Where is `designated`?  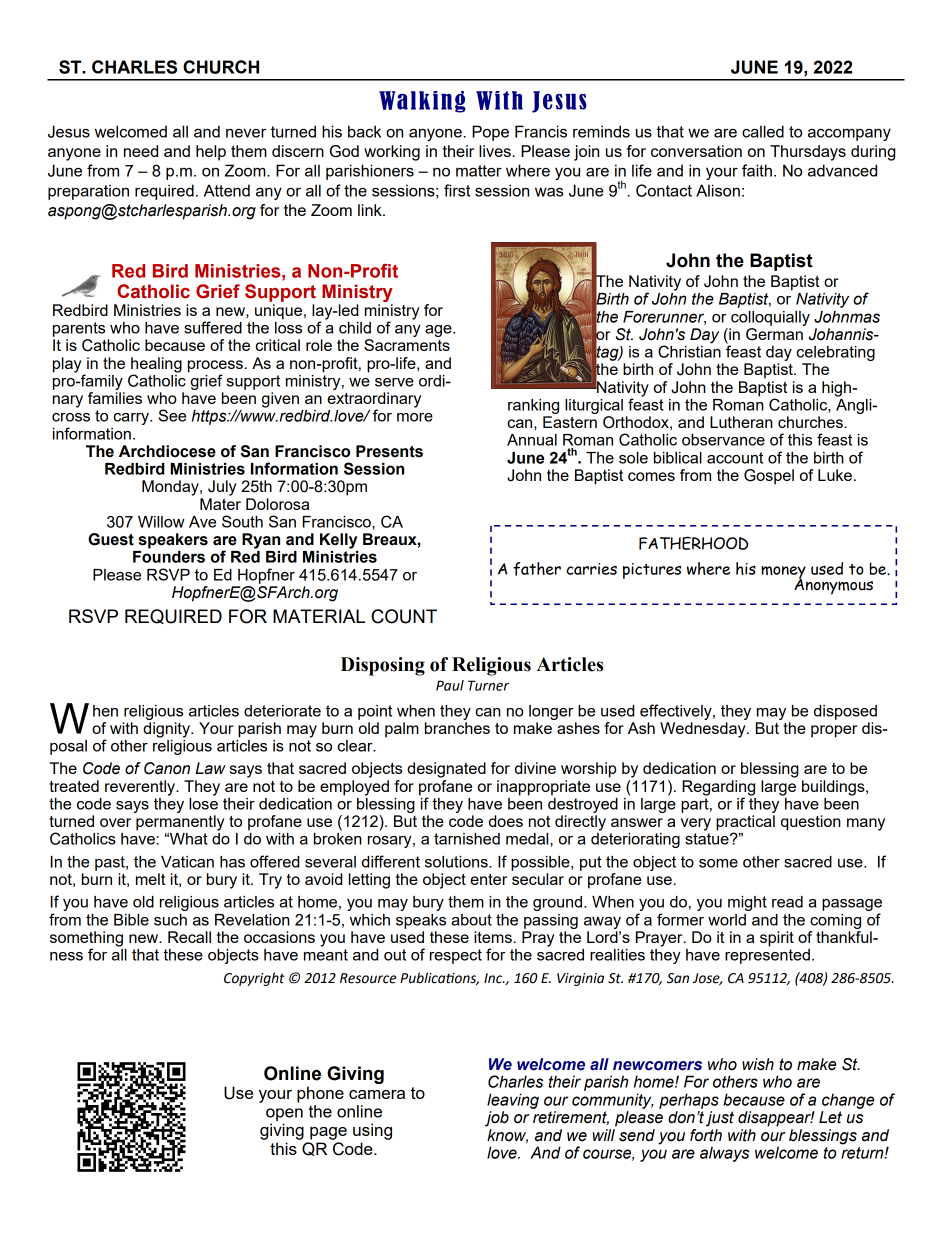 designated is located at coordinates (446, 770).
